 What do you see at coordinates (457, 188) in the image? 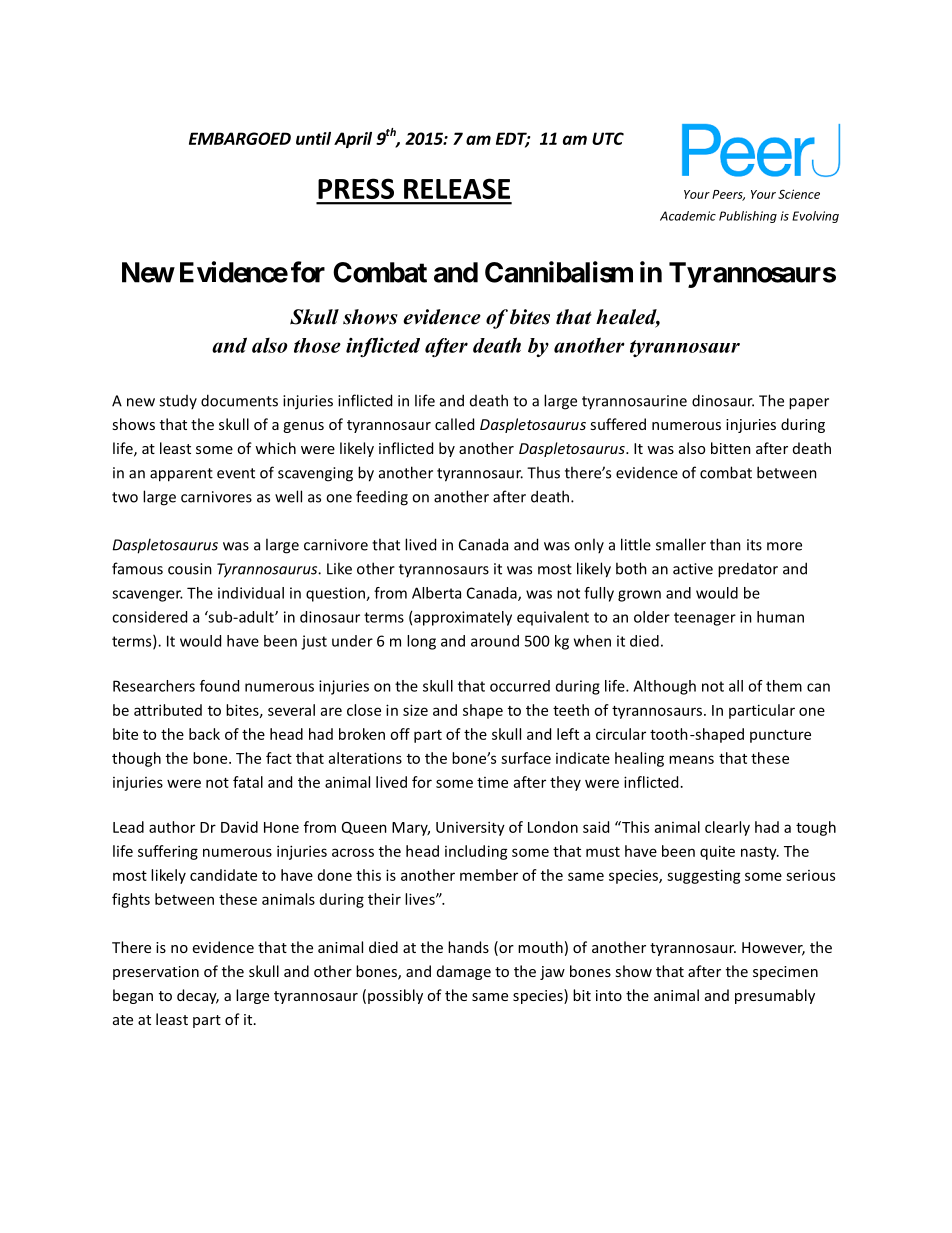
I see `RELEASE` at bounding box center [457, 188].
